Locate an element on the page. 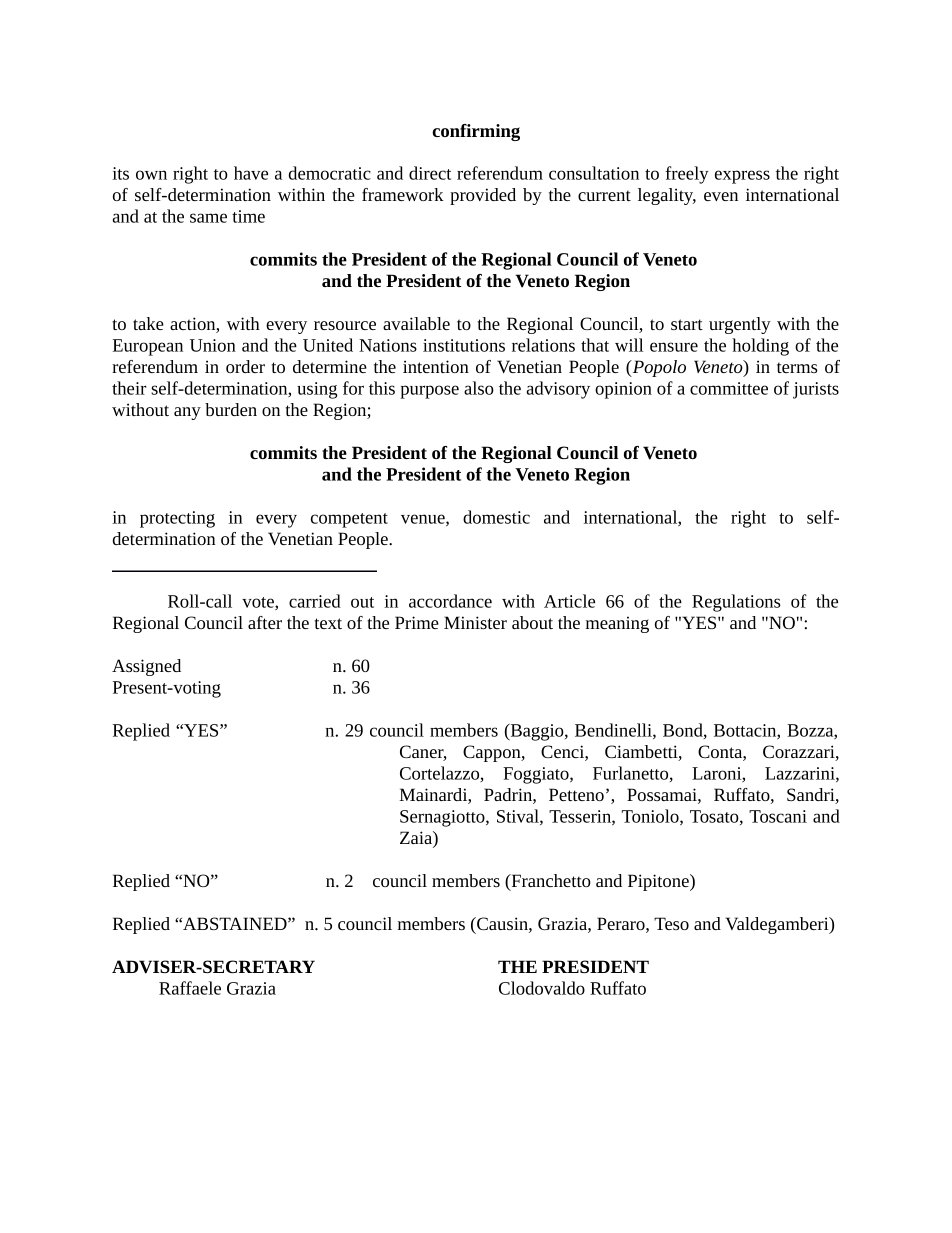 This image has width=952, height=1233. holding is located at coordinates (760, 347).
